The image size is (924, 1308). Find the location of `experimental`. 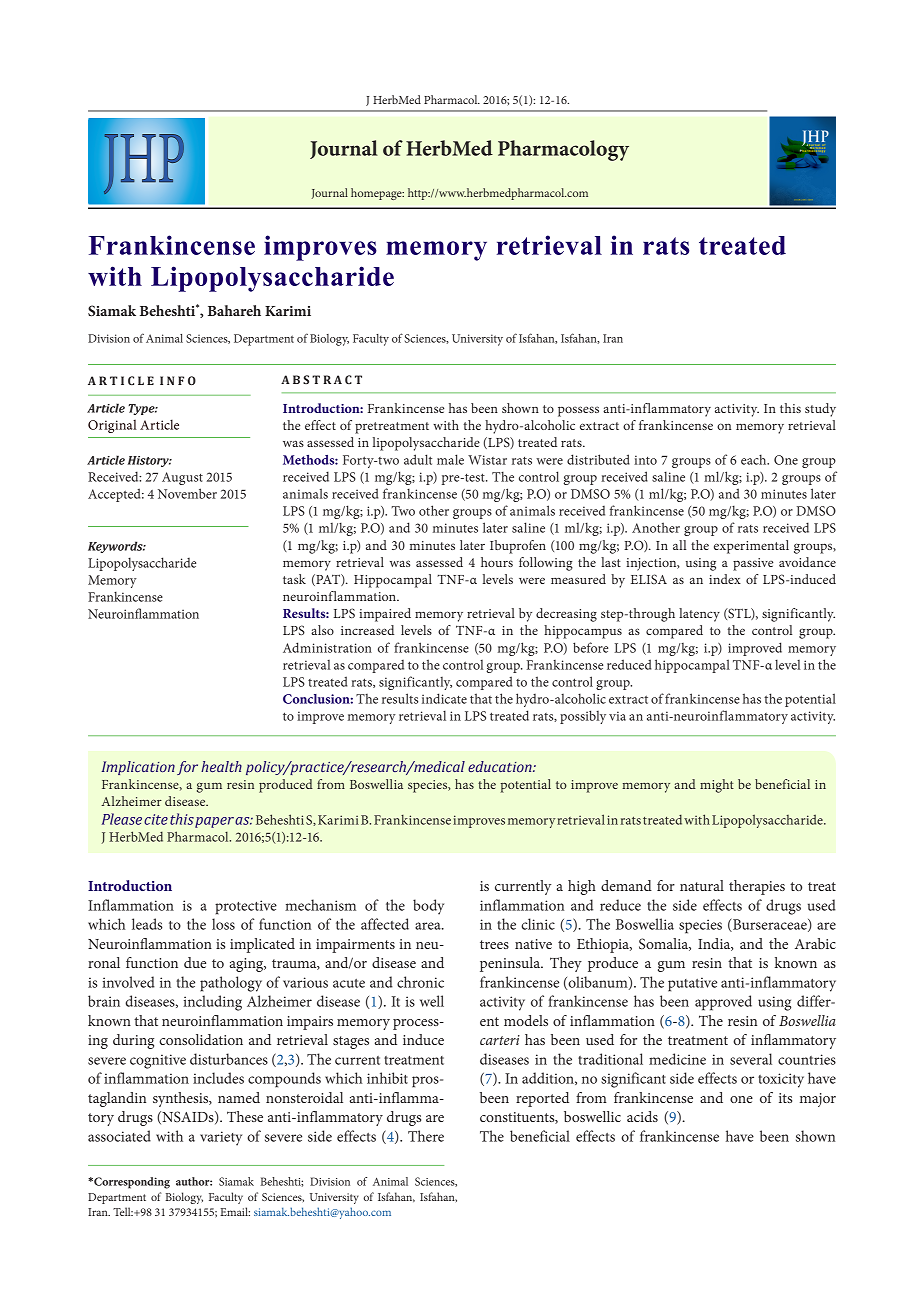

experimental is located at coordinates (751, 547).
